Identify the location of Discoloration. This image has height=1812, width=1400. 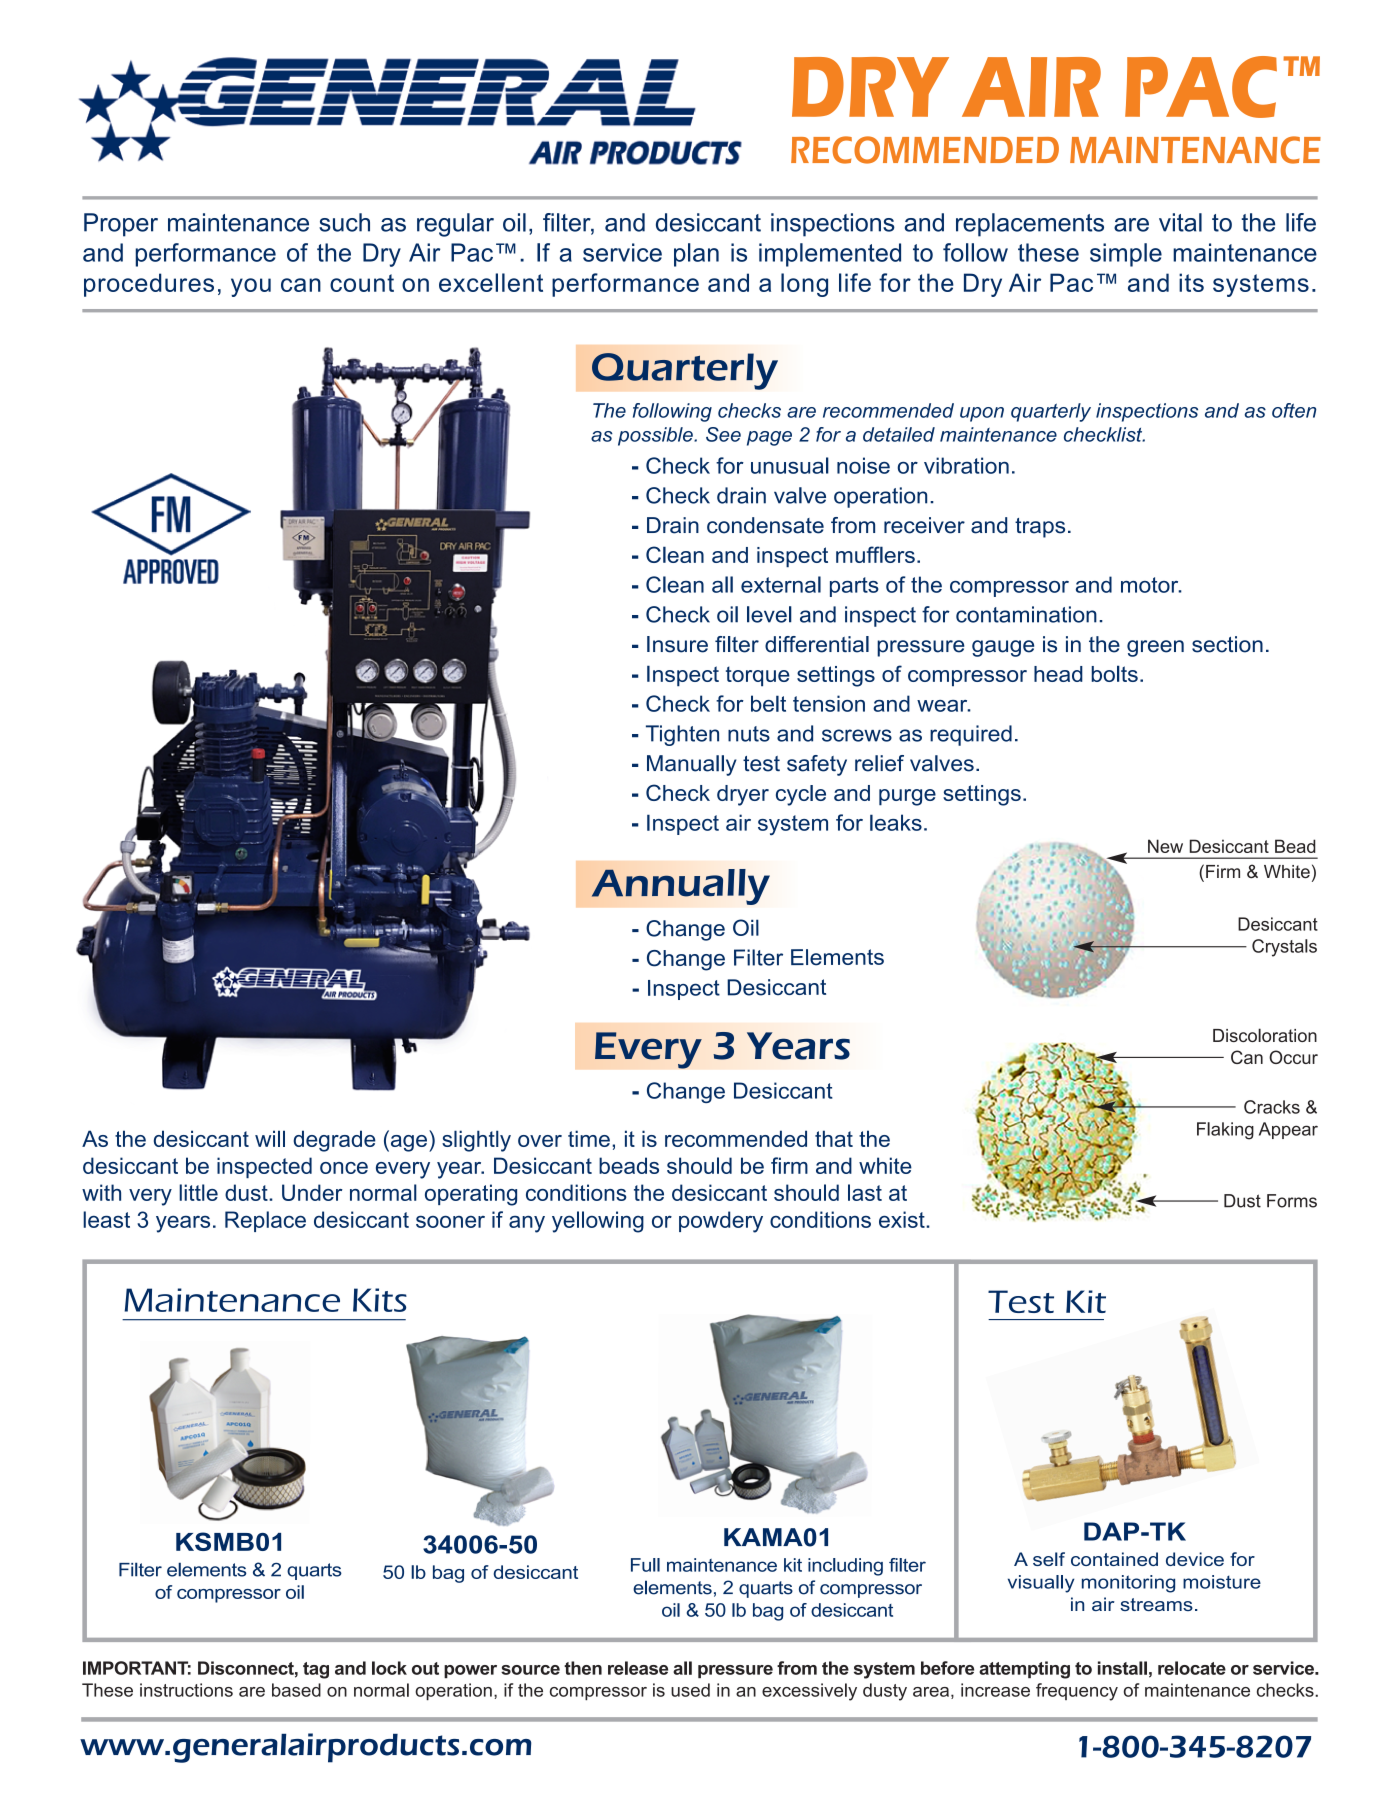
(1265, 1035).
